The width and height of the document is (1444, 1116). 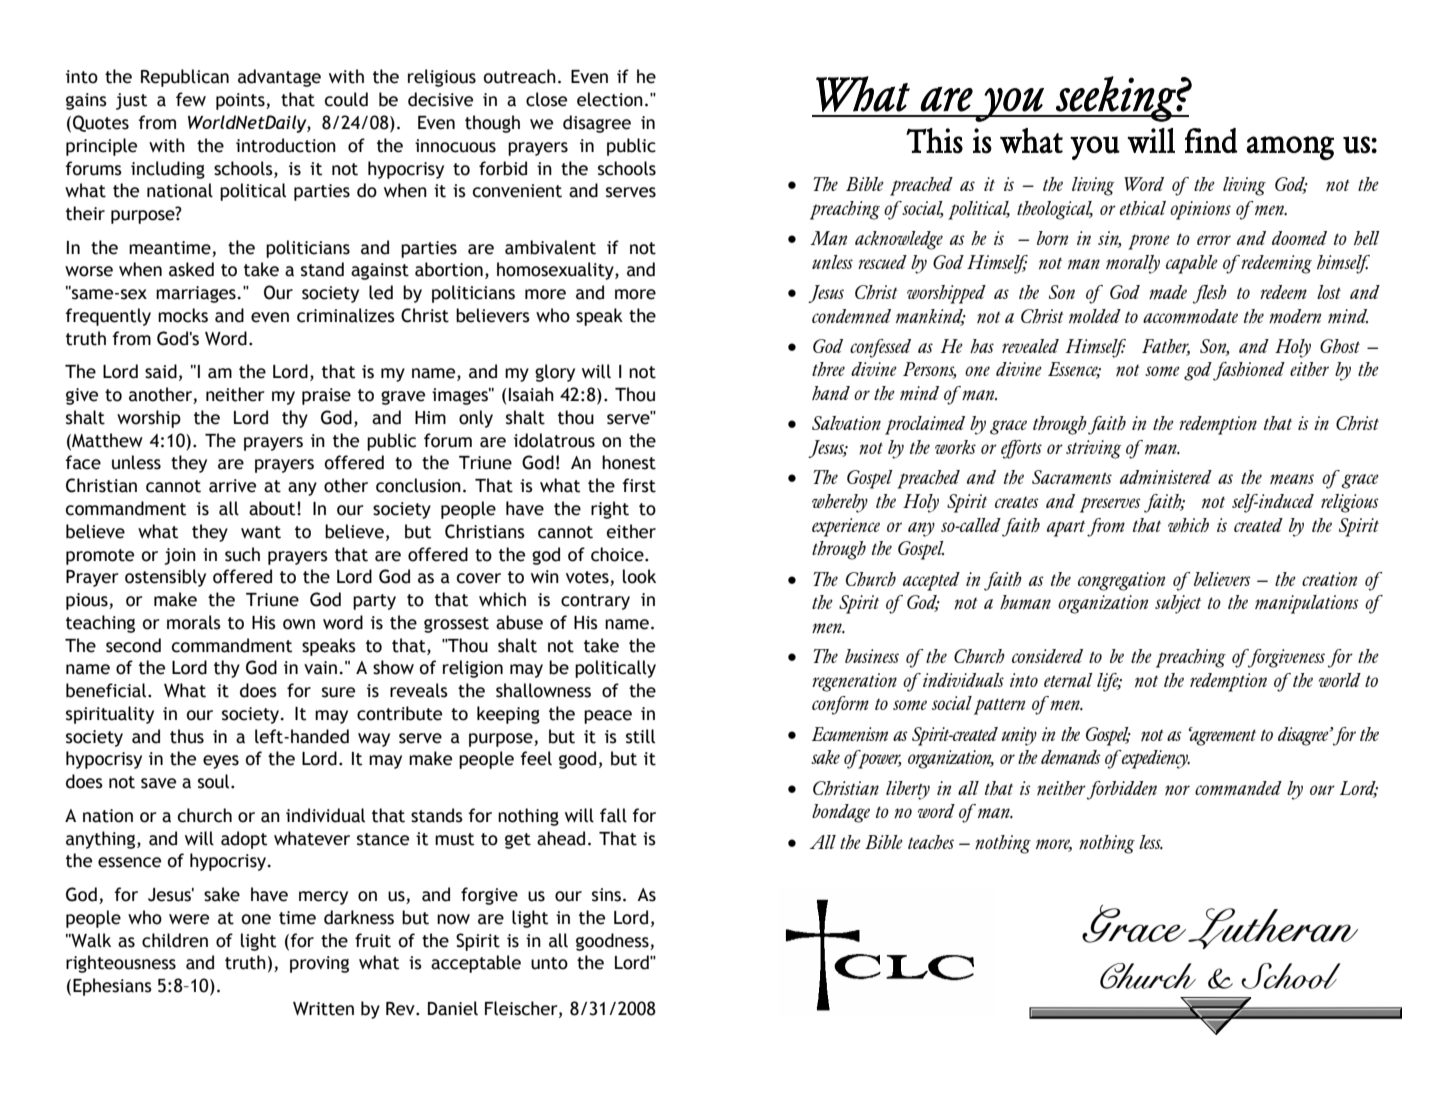 What do you see at coordinates (1210, 294) in the document?
I see `flesh` at bounding box center [1210, 294].
